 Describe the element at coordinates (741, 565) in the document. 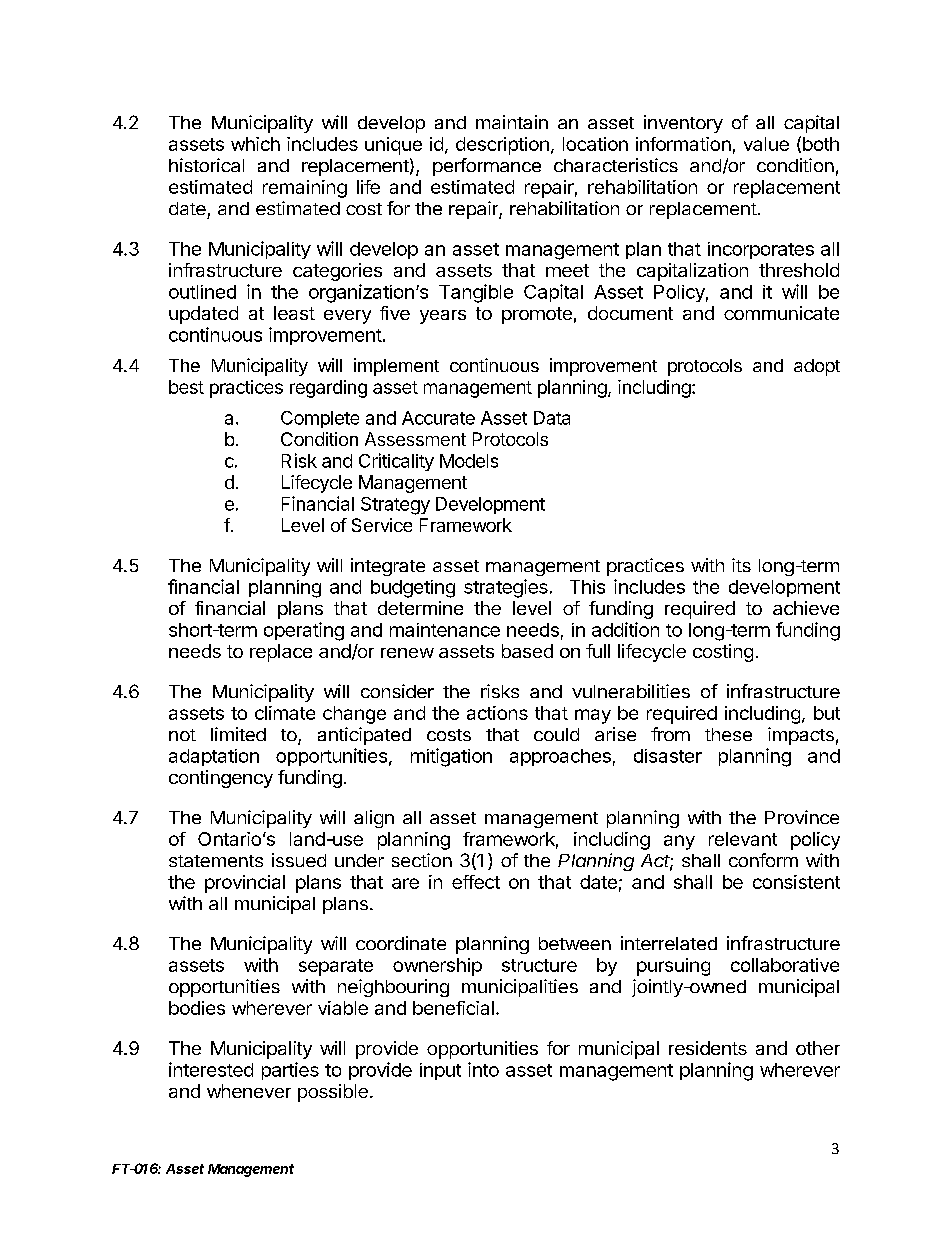

I see `its` at that location.
